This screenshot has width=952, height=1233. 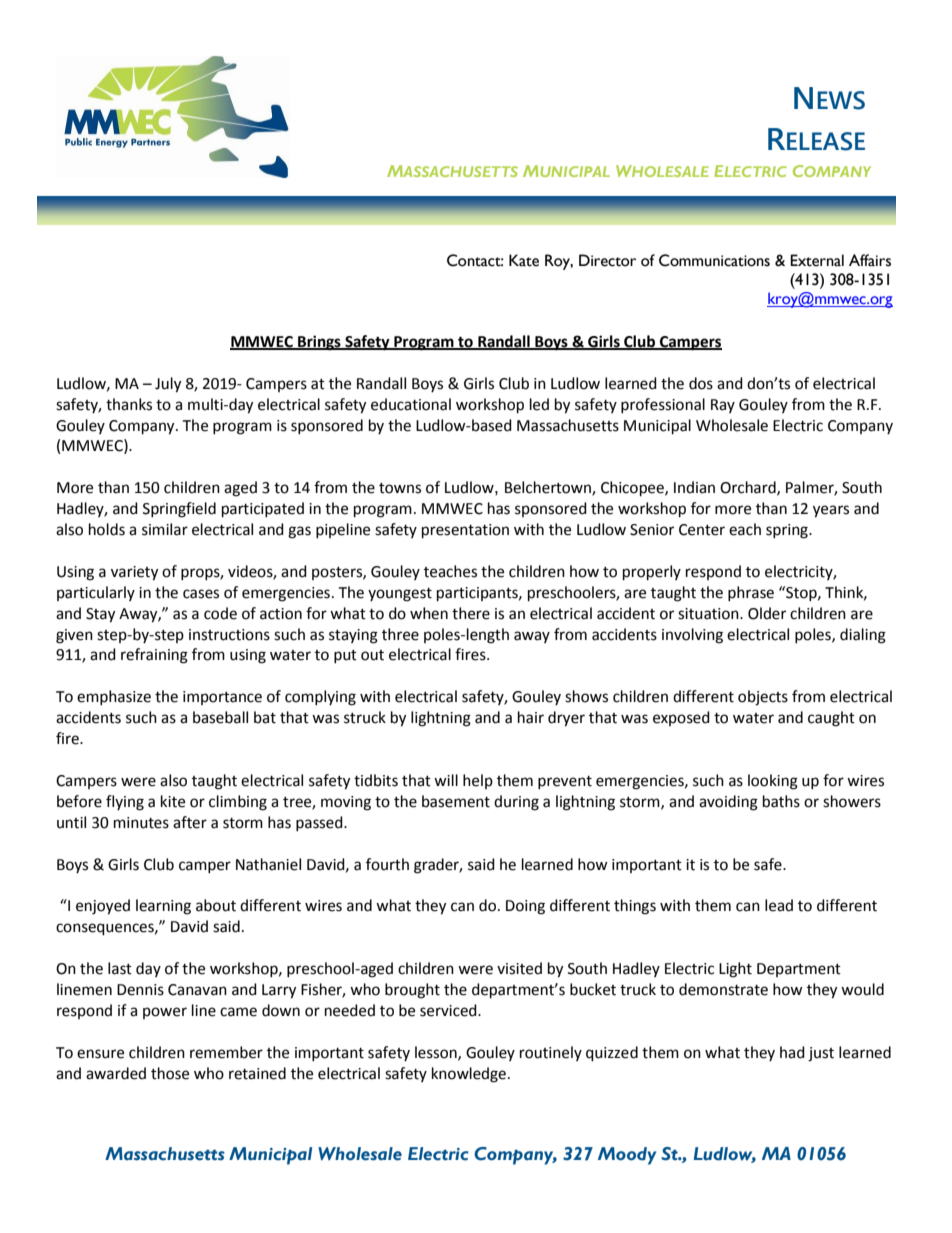 I want to click on July, so click(x=168, y=385).
